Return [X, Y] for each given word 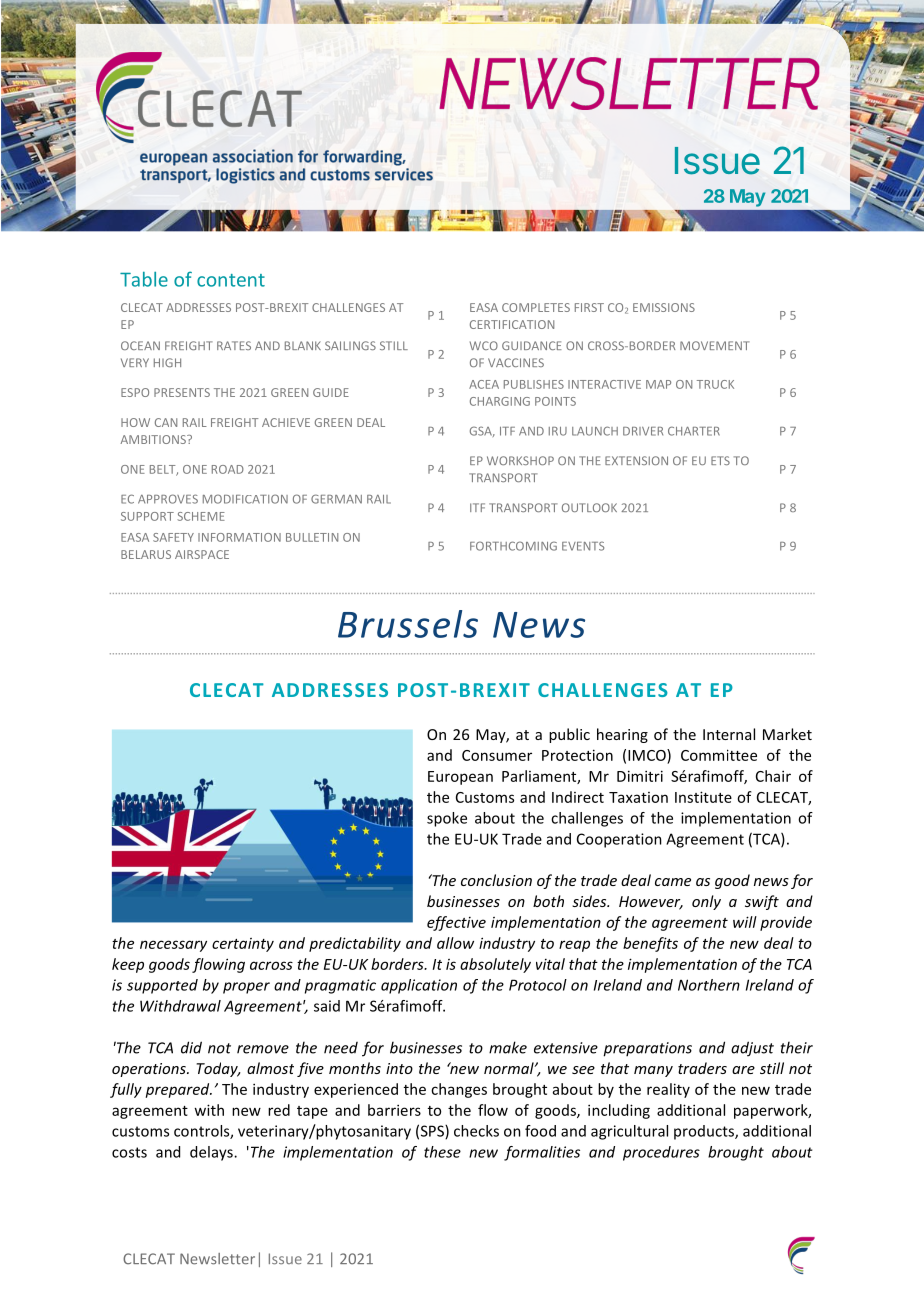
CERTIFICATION [512, 324]
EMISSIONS [664, 307]
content [231, 280]
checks [476, 1131]
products [705, 1132]
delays [212, 1153]
